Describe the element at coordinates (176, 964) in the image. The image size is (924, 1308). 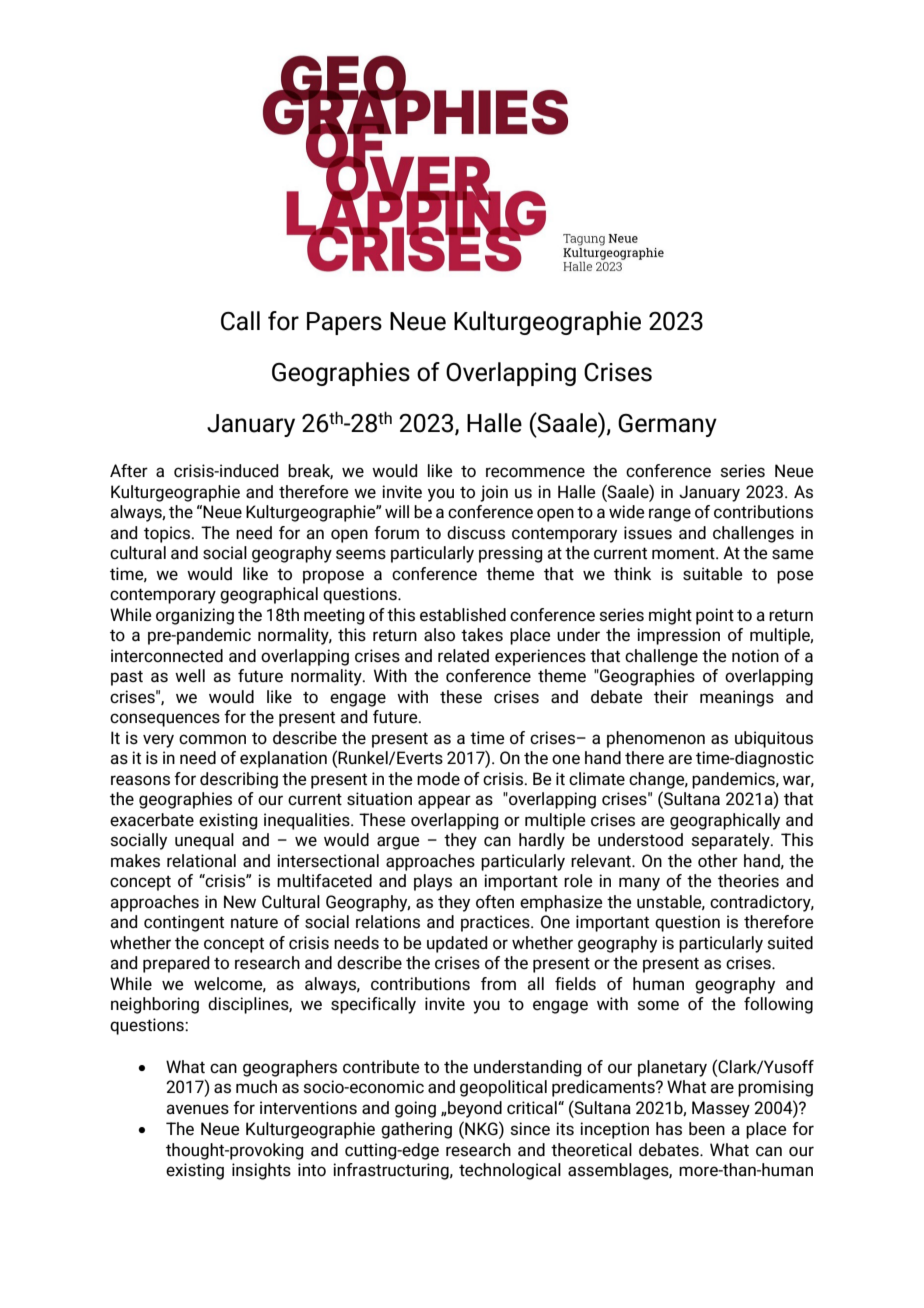
I see `prepared` at that location.
